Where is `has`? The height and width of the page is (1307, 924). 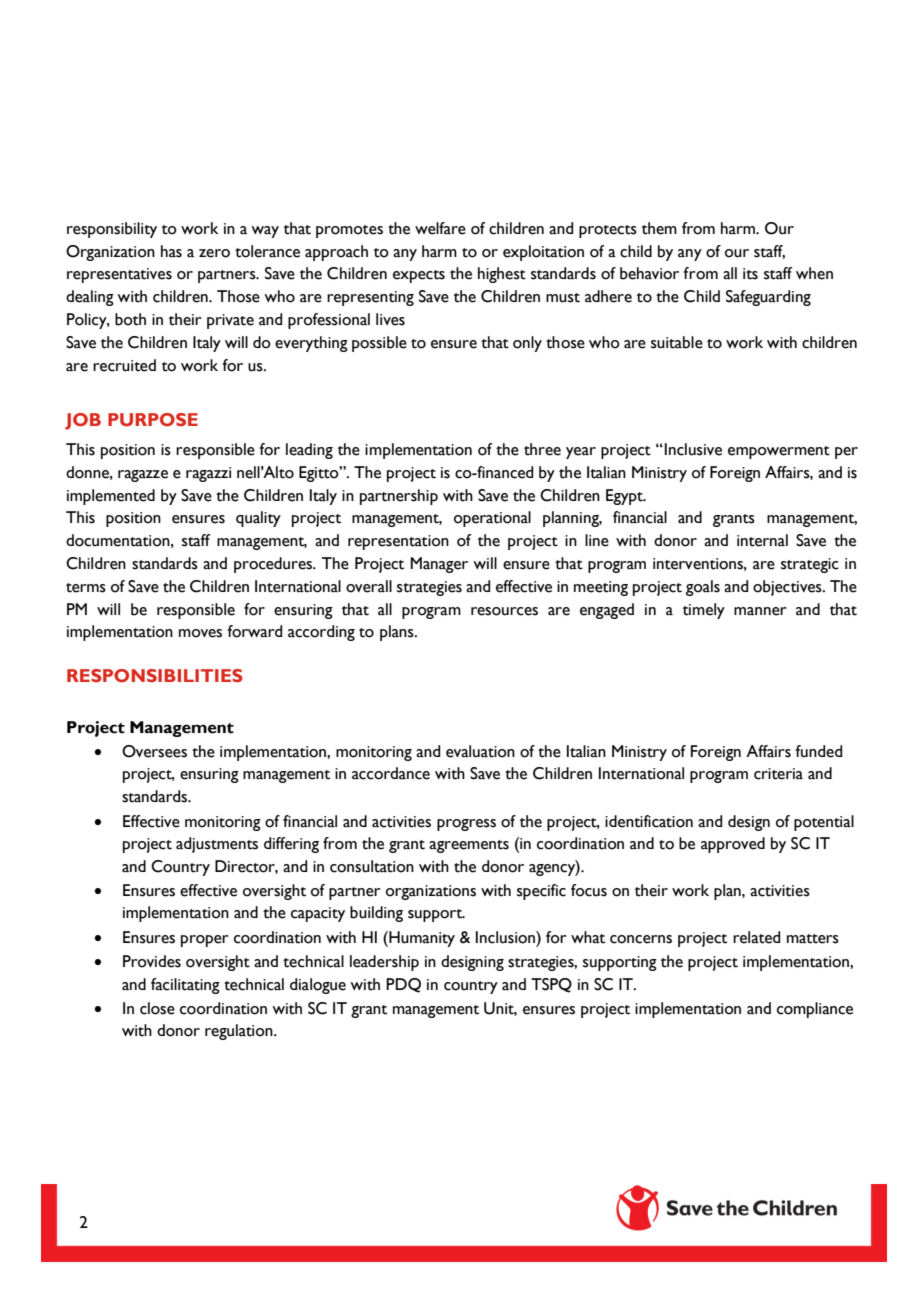 has is located at coordinates (171, 251).
